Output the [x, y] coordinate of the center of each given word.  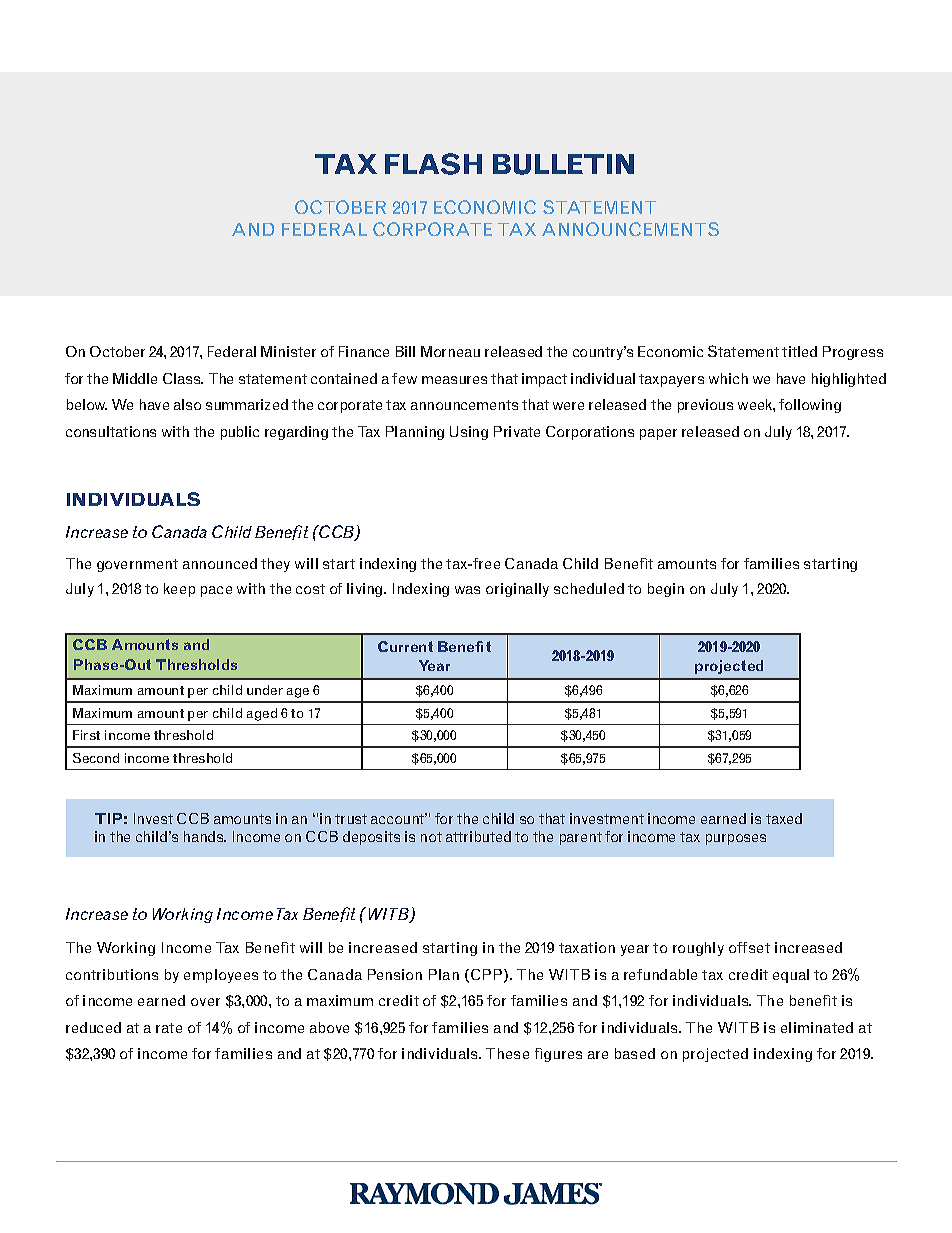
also [187, 404]
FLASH [433, 164]
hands [205, 836]
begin [666, 590]
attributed [478, 836]
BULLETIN [563, 164]
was [467, 590]
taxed [784, 818]
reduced [93, 1027]
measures [454, 380]
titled [799, 351]
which [728, 378]
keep [179, 590]
